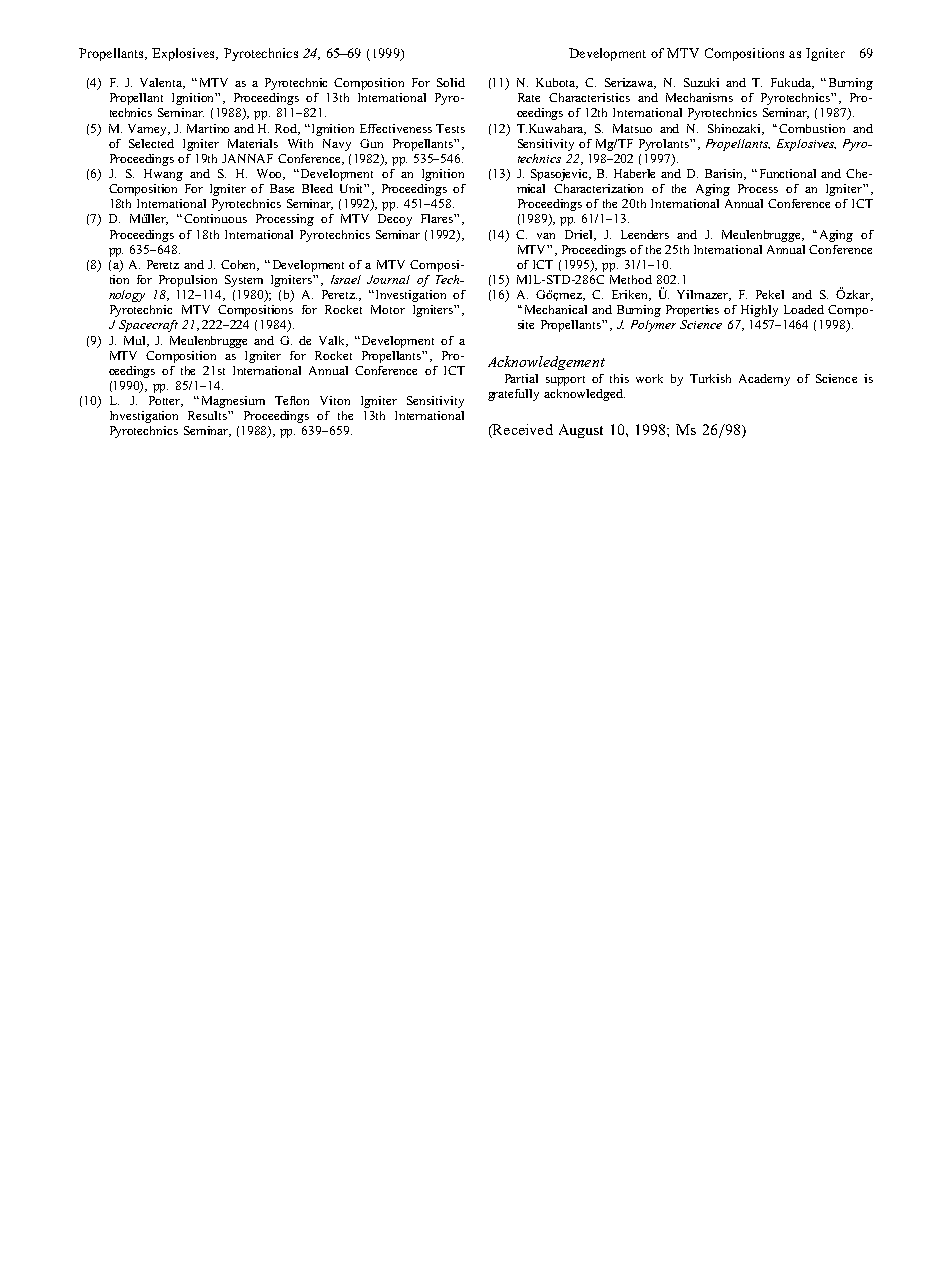 The height and width of the screenshot is (1266, 952). I want to click on Decoy, so click(395, 220).
